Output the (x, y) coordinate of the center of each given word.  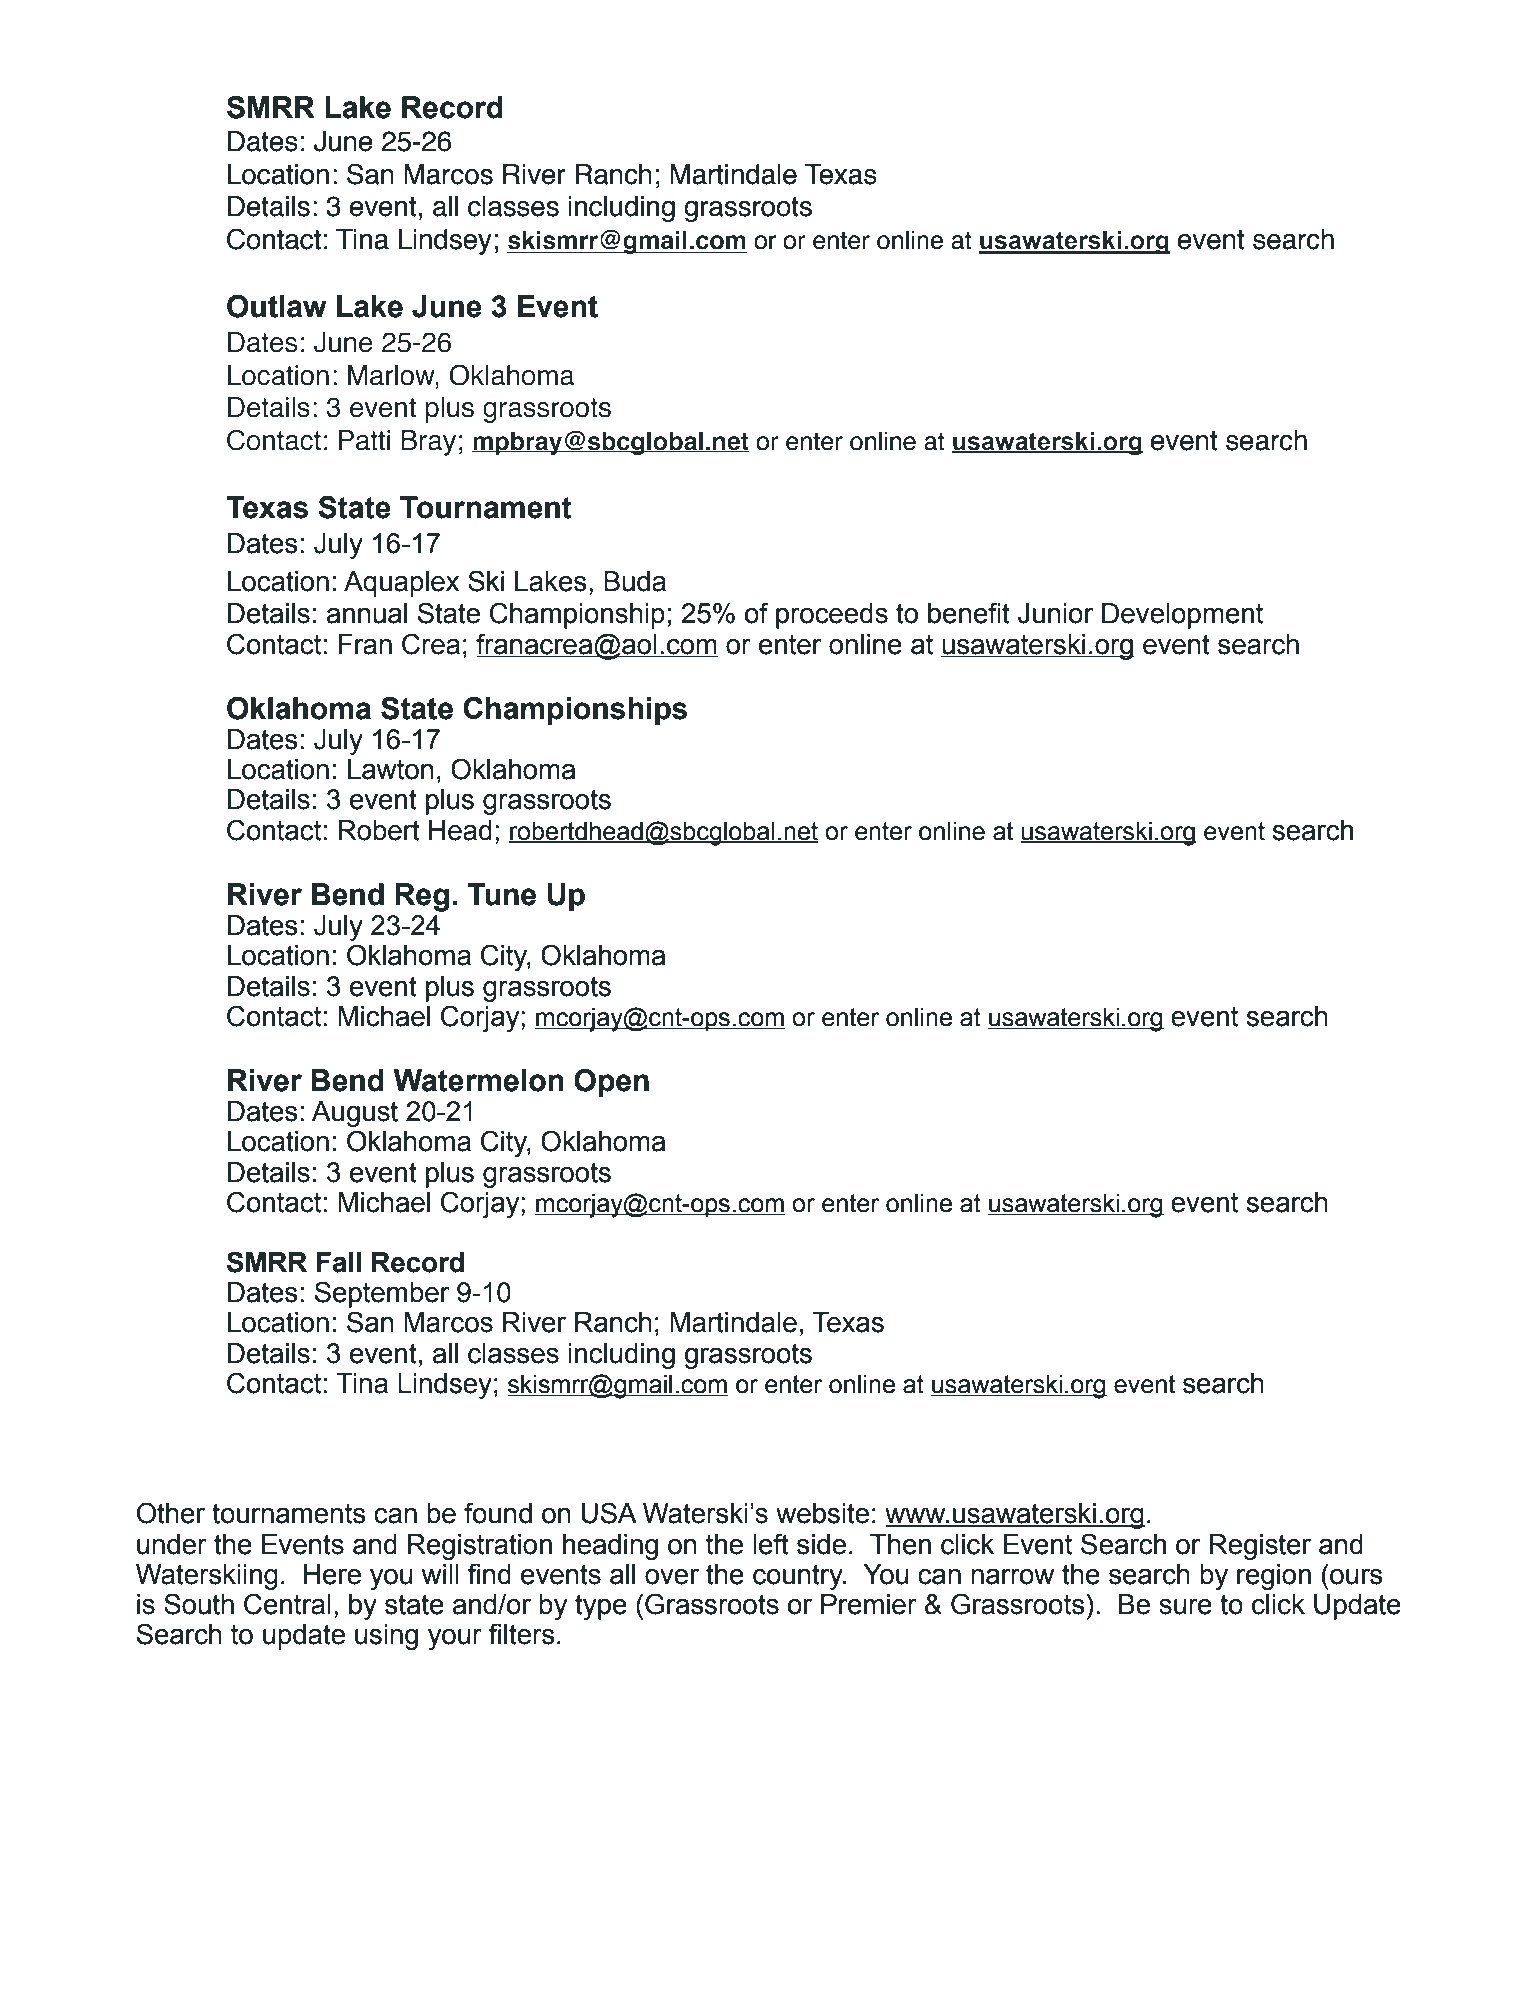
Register (1260, 1547)
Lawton (391, 769)
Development (1182, 616)
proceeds (832, 616)
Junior (1055, 613)
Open (611, 1083)
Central (287, 1604)
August (355, 1114)
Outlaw (277, 306)
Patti (364, 440)
